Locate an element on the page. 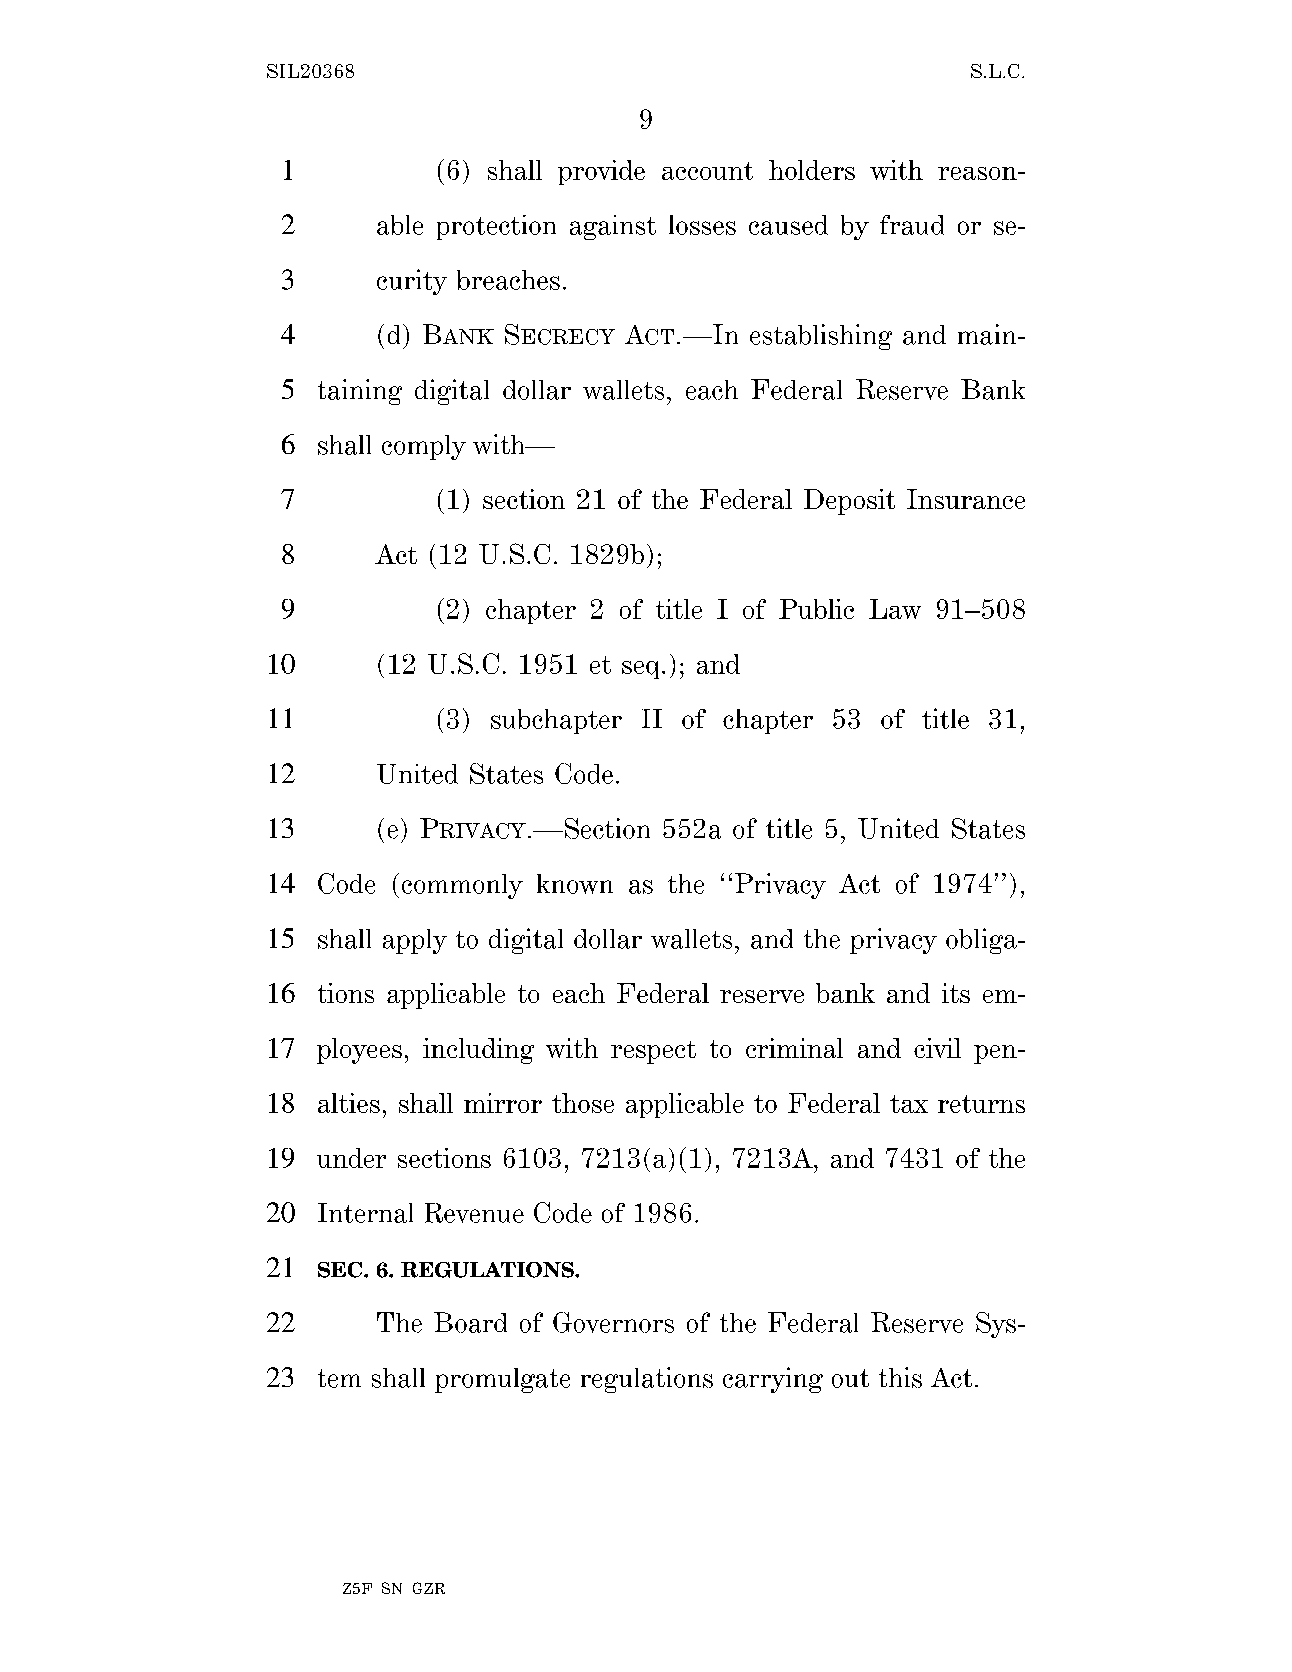 The width and height of the document is (1292, 1672). fraud is located at coordinates (912, 225).
